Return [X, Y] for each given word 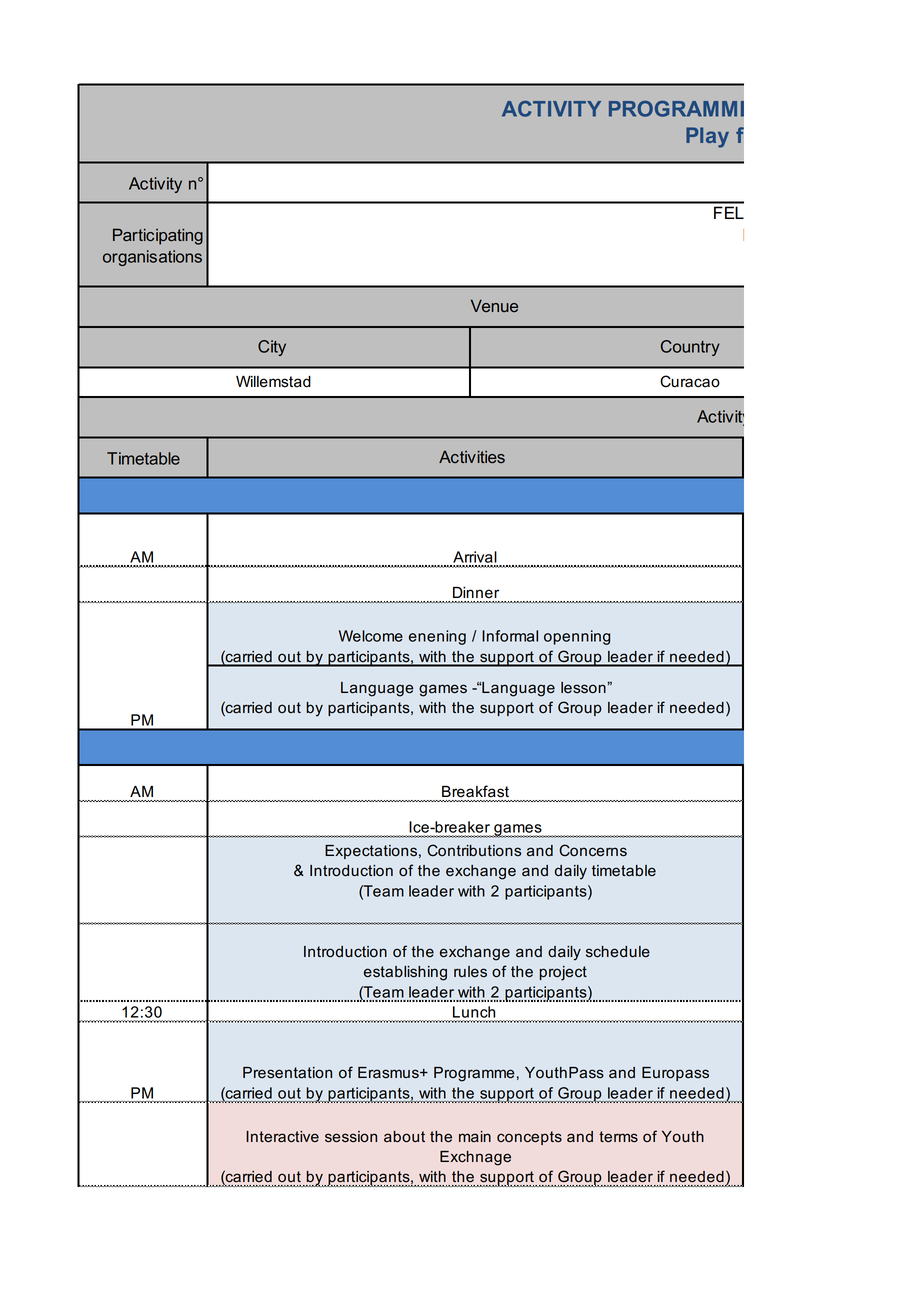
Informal [510, 636]
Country [690, 348]
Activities [472, 457]
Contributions [474, 850]
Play [707, 137]
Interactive [282, 1137]
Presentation [287, 1073]
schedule [618, 952]
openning [577, 637]
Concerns [593, 850]
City [272, 348]
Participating [158, 236]
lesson [584, 688]
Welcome [371, 636]
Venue [494, 305]
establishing [405, 973]
